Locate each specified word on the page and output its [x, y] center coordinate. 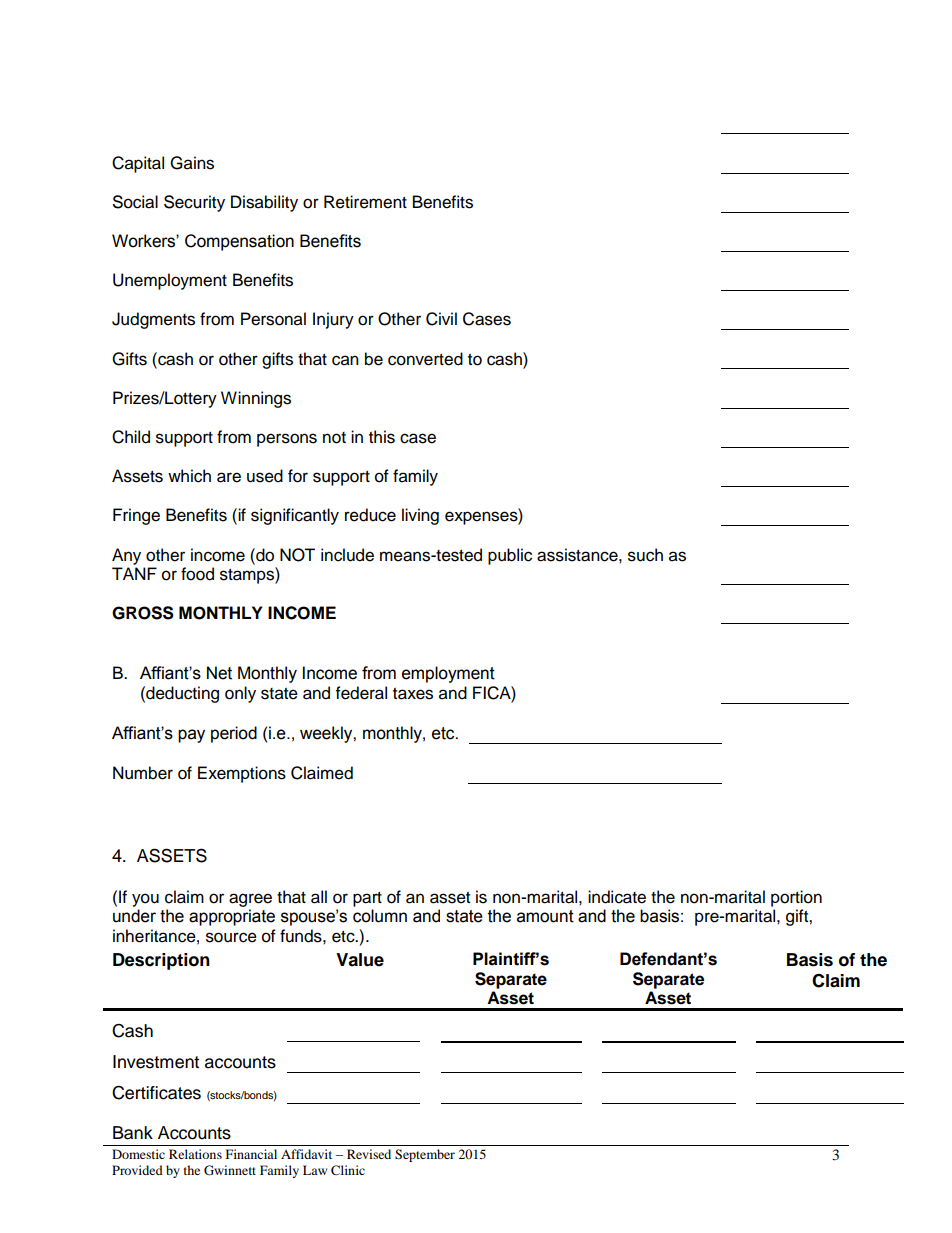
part [367, 899]
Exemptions [242, 774]
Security [194, 203]
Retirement [365, 202]
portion [796, 898]
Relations [195, 1154]
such [645, 555]
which [189, 476]
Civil [441, 319]
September [425, 1155]
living [420, 516]
